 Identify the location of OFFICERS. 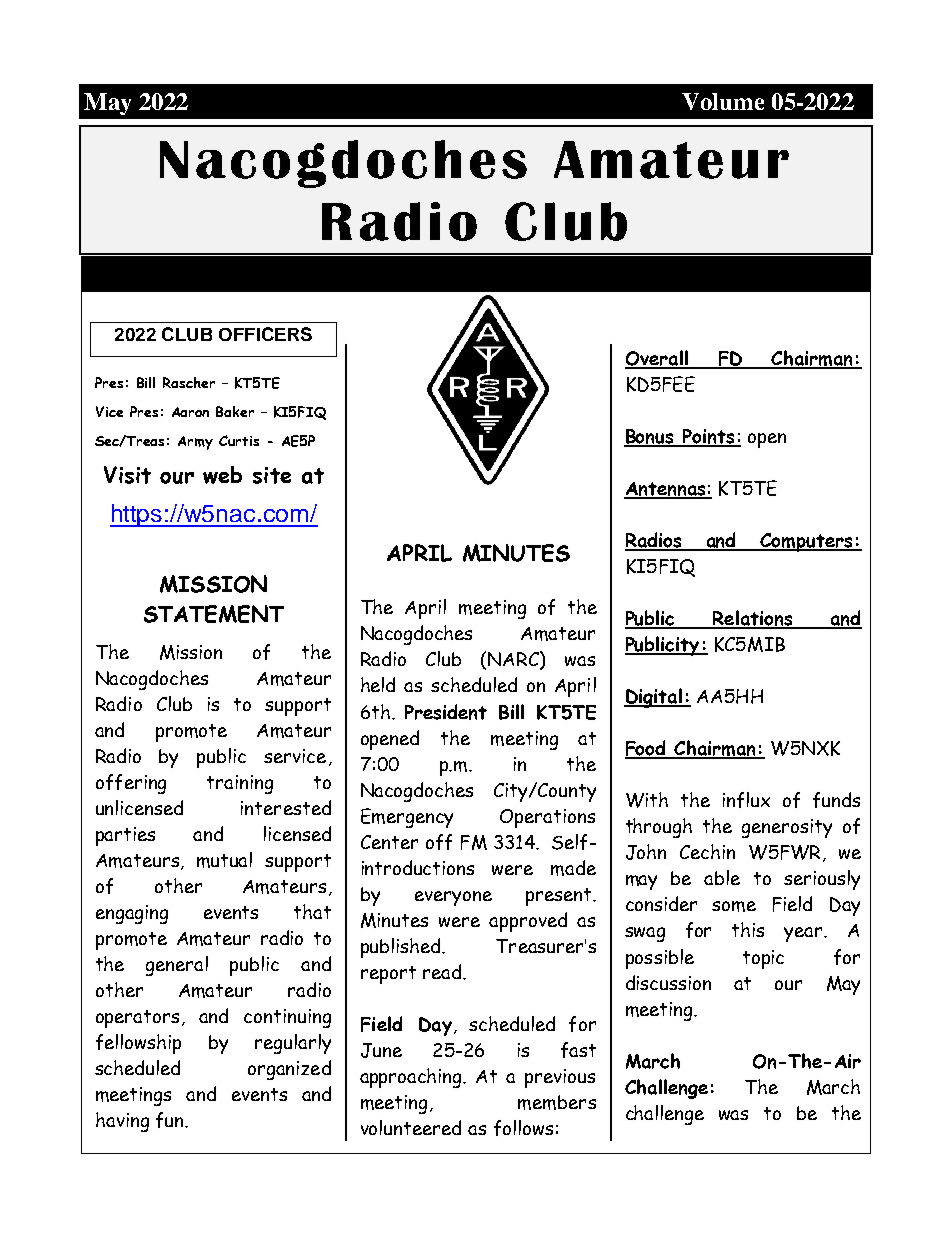
(265, 334).
